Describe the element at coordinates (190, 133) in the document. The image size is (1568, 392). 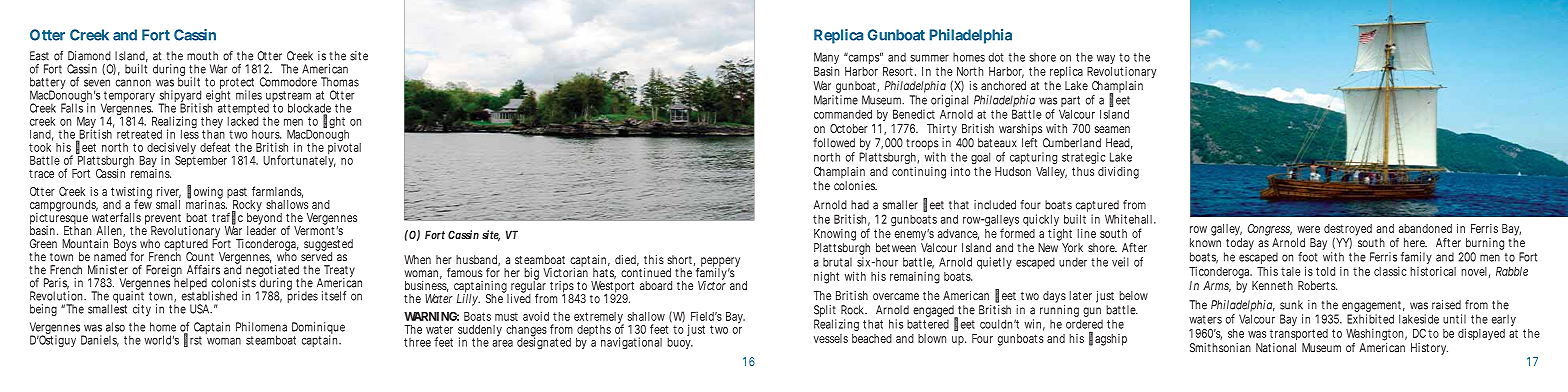
I see `less` at that location.
